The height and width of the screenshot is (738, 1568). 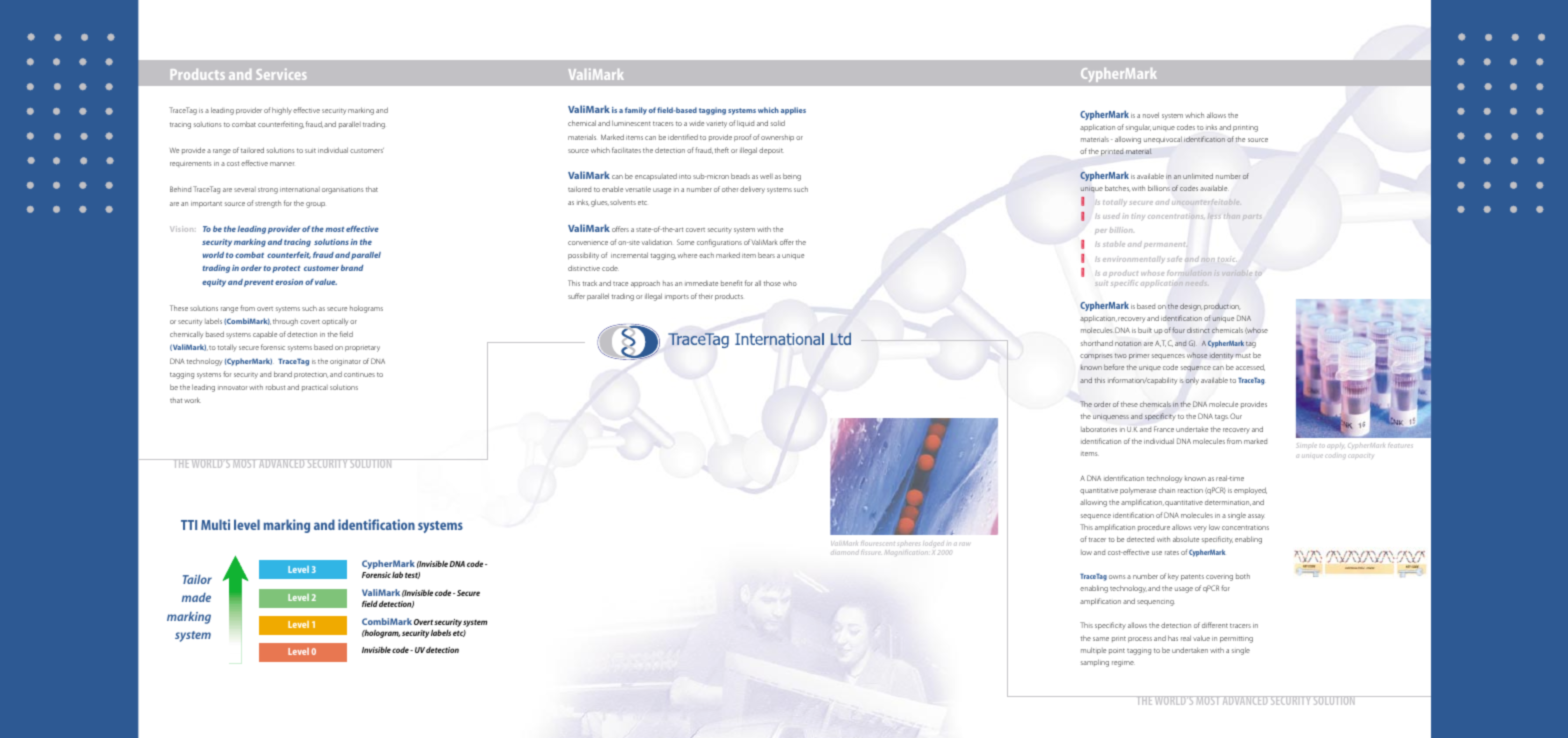 What do you see at coordinates (196, 597) in the screenshot?
I see `made` at bounding box center [196, 597].
